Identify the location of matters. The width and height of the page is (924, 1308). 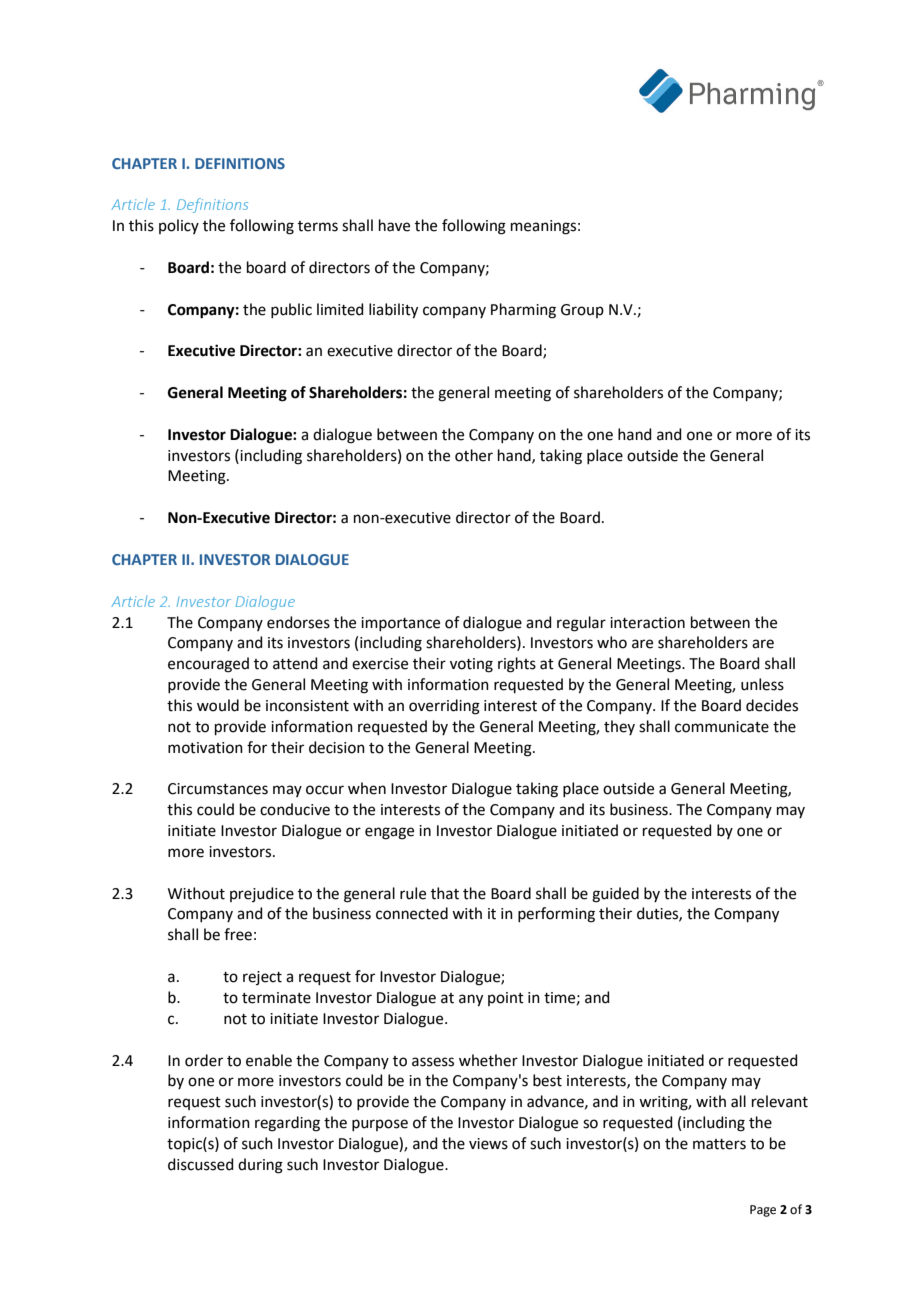
(719, 1144).
